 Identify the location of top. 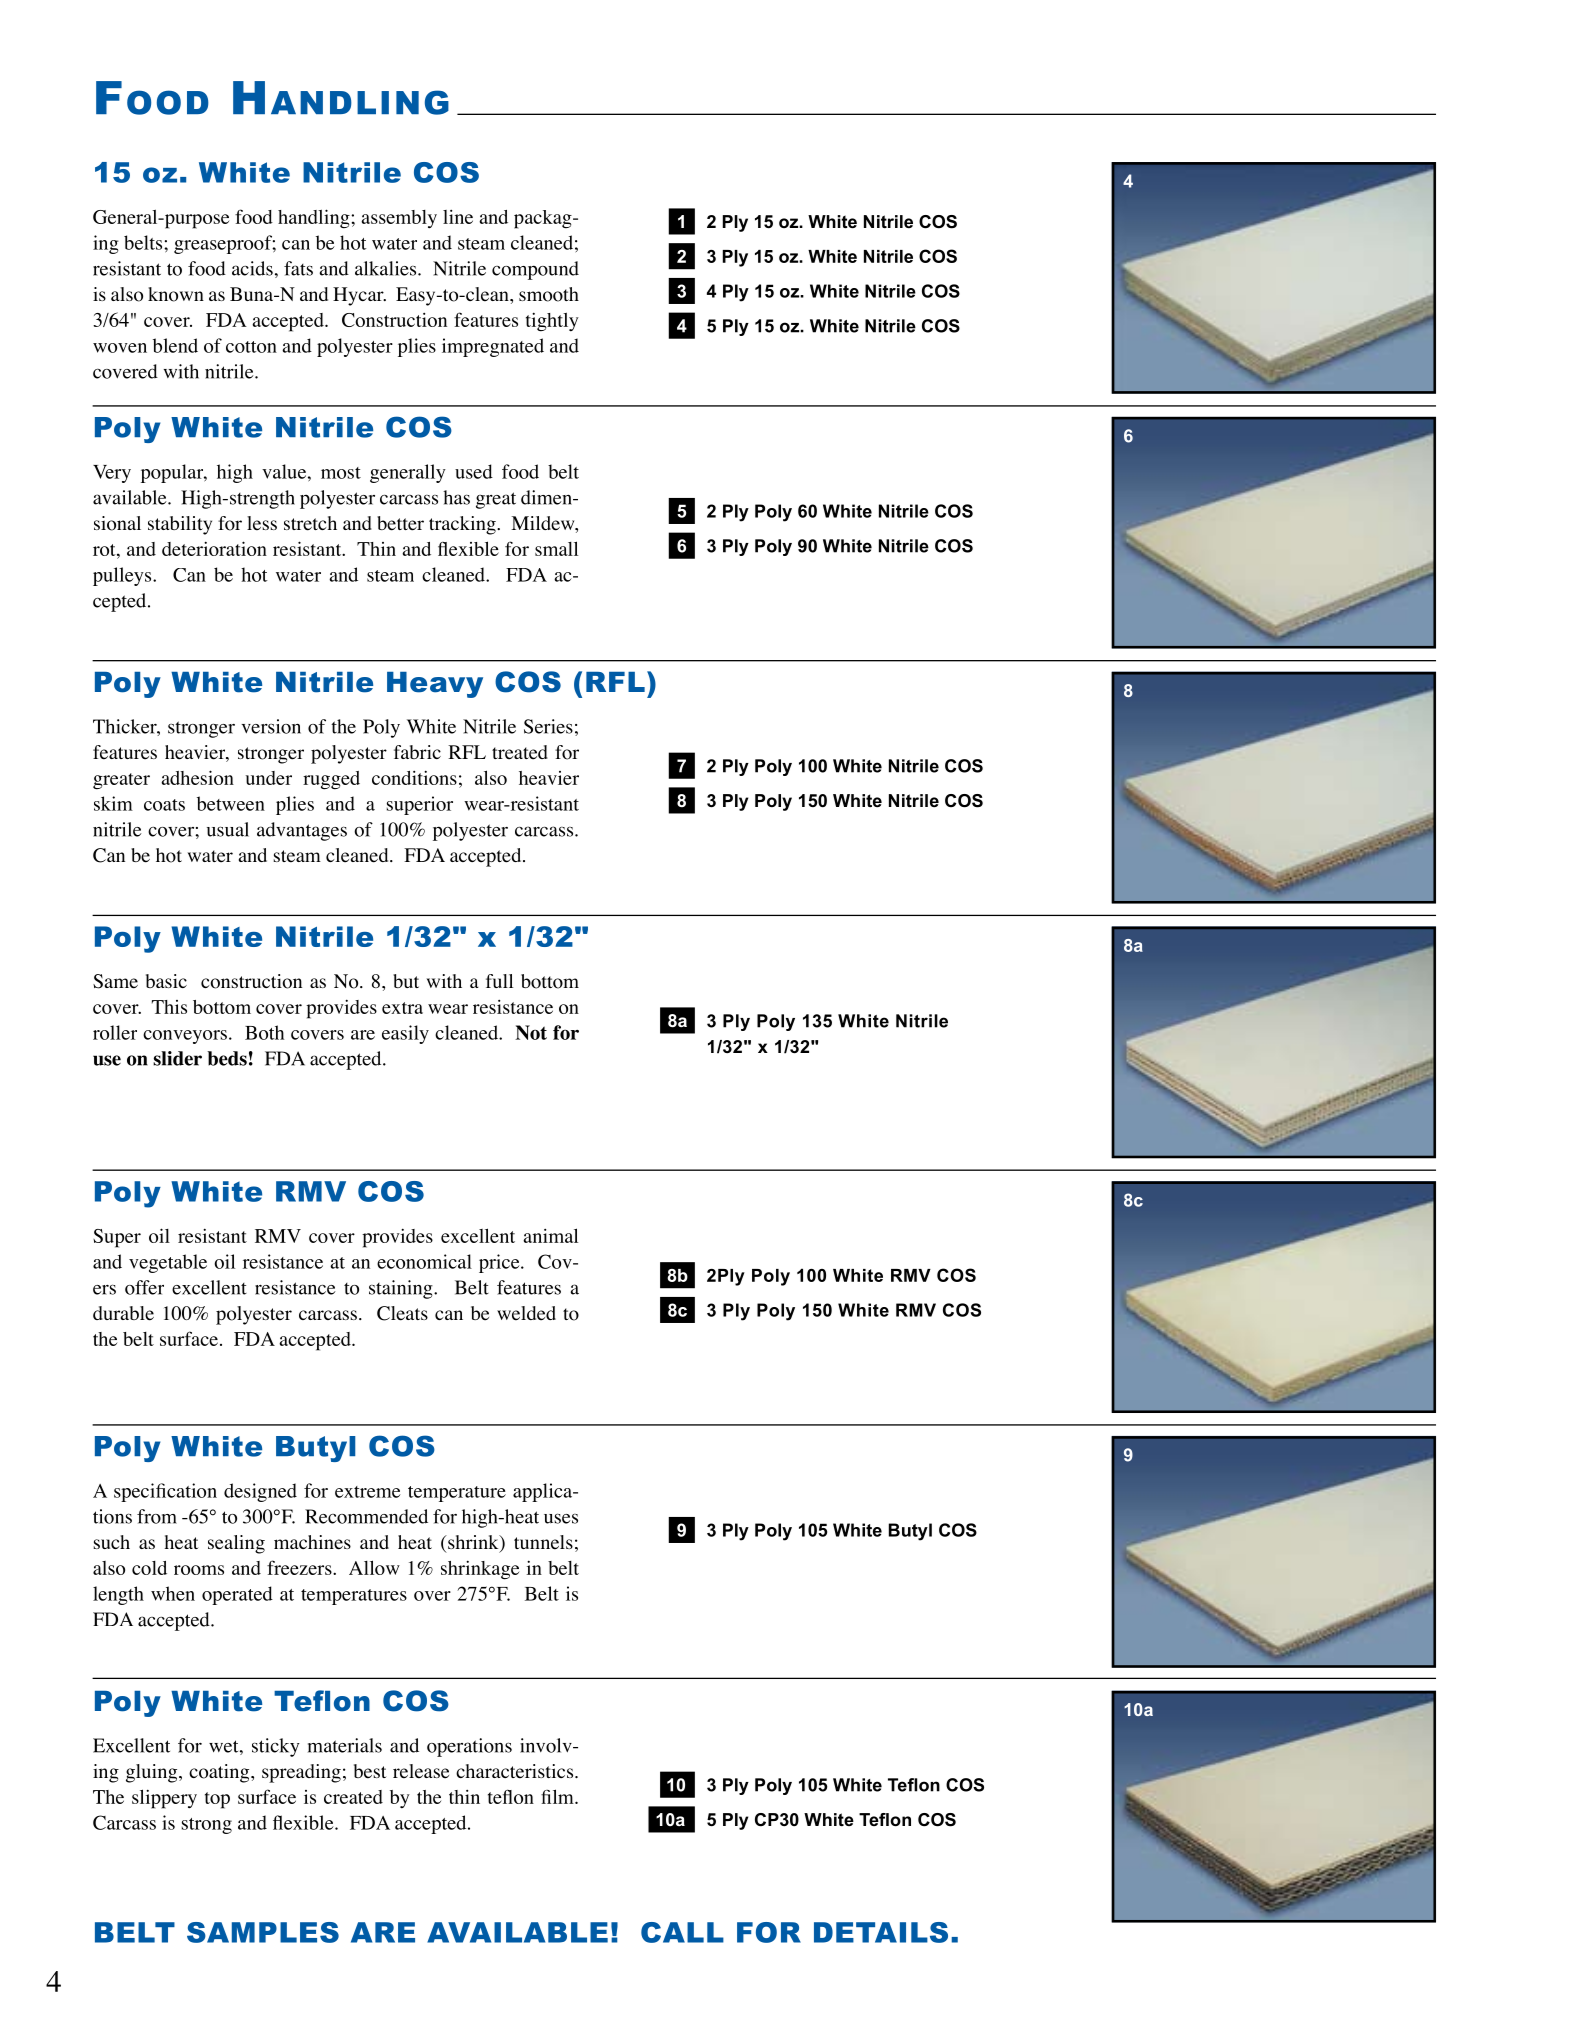
(217, 1800).
